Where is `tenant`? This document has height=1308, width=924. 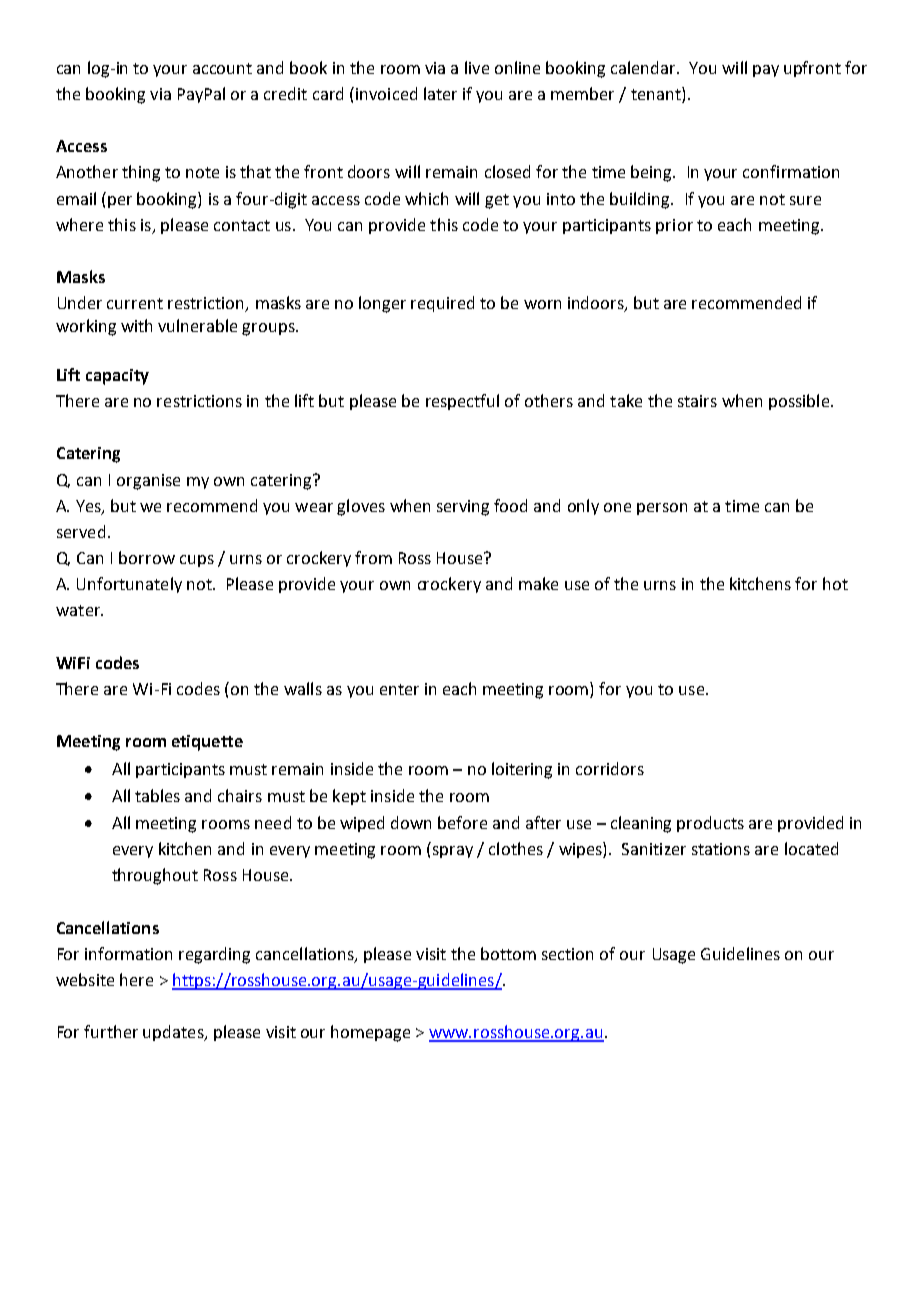
tenant is located at coordinates (657, 93).
